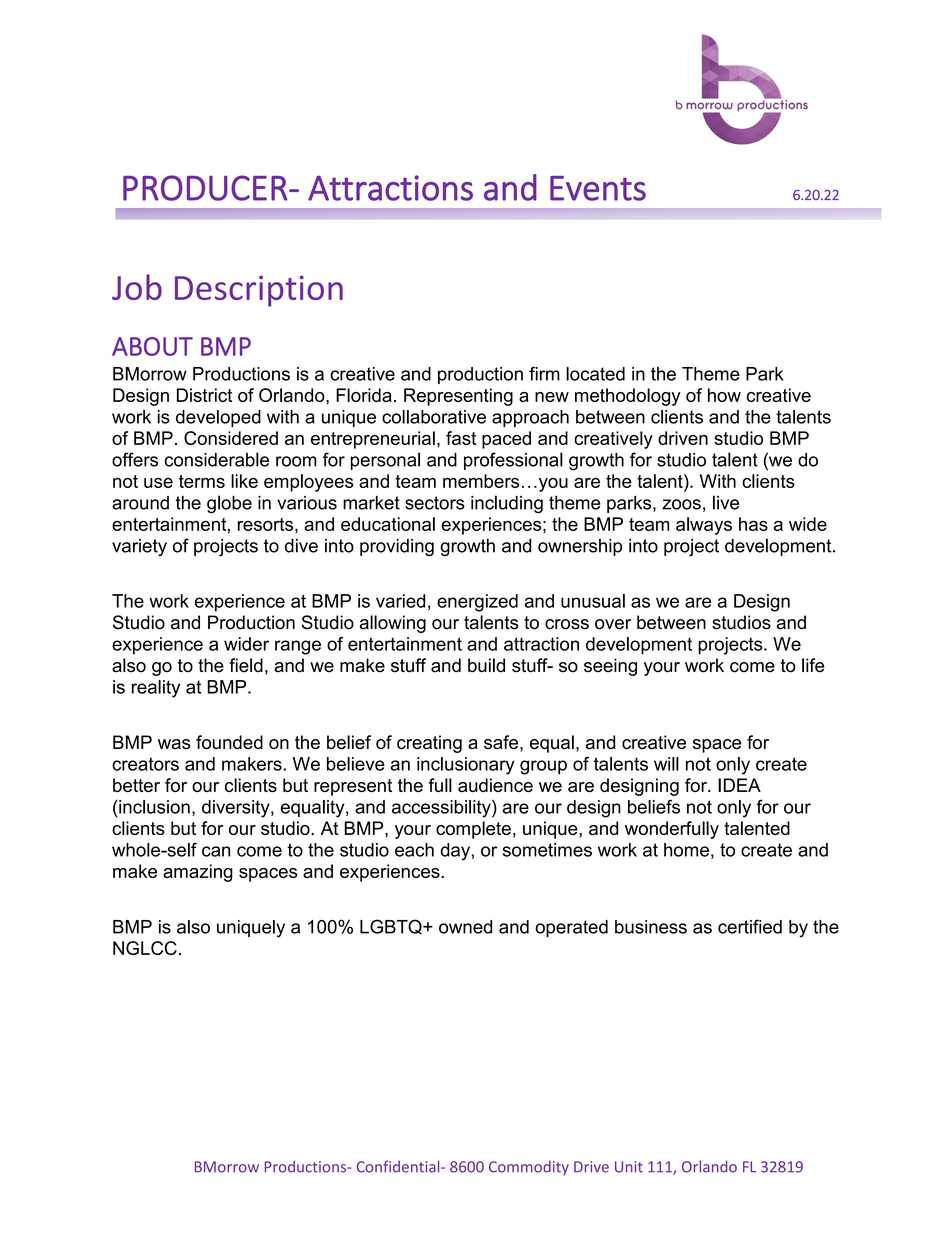 The width and height of the image is (952, 1233). I want to click on how, so click(724, 395).
